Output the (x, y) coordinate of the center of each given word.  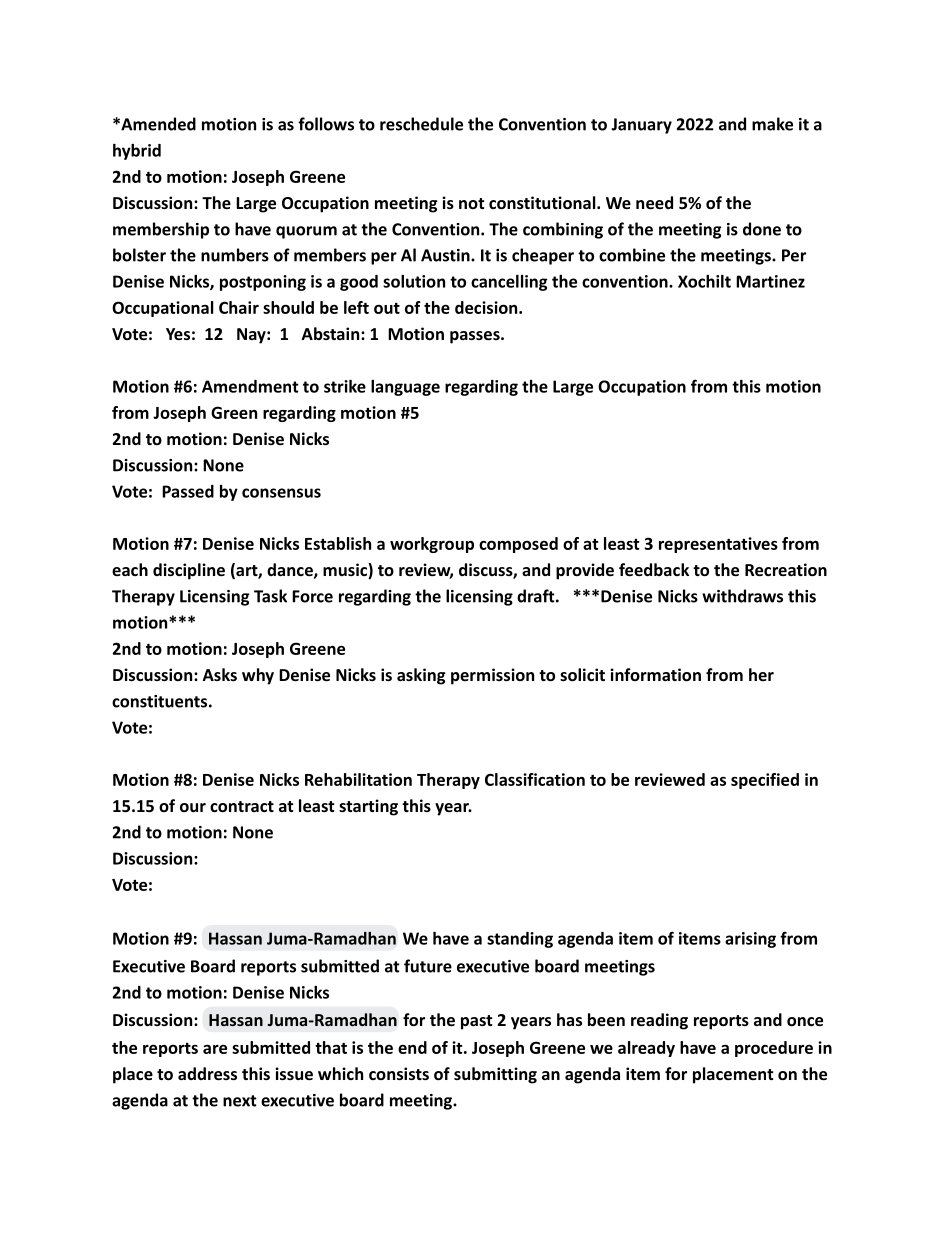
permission (492, 676)
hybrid (137, 152)
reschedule (421, 124)
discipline (189, 571)
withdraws (742, 596)
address (207, 1073)
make (772, 124)
